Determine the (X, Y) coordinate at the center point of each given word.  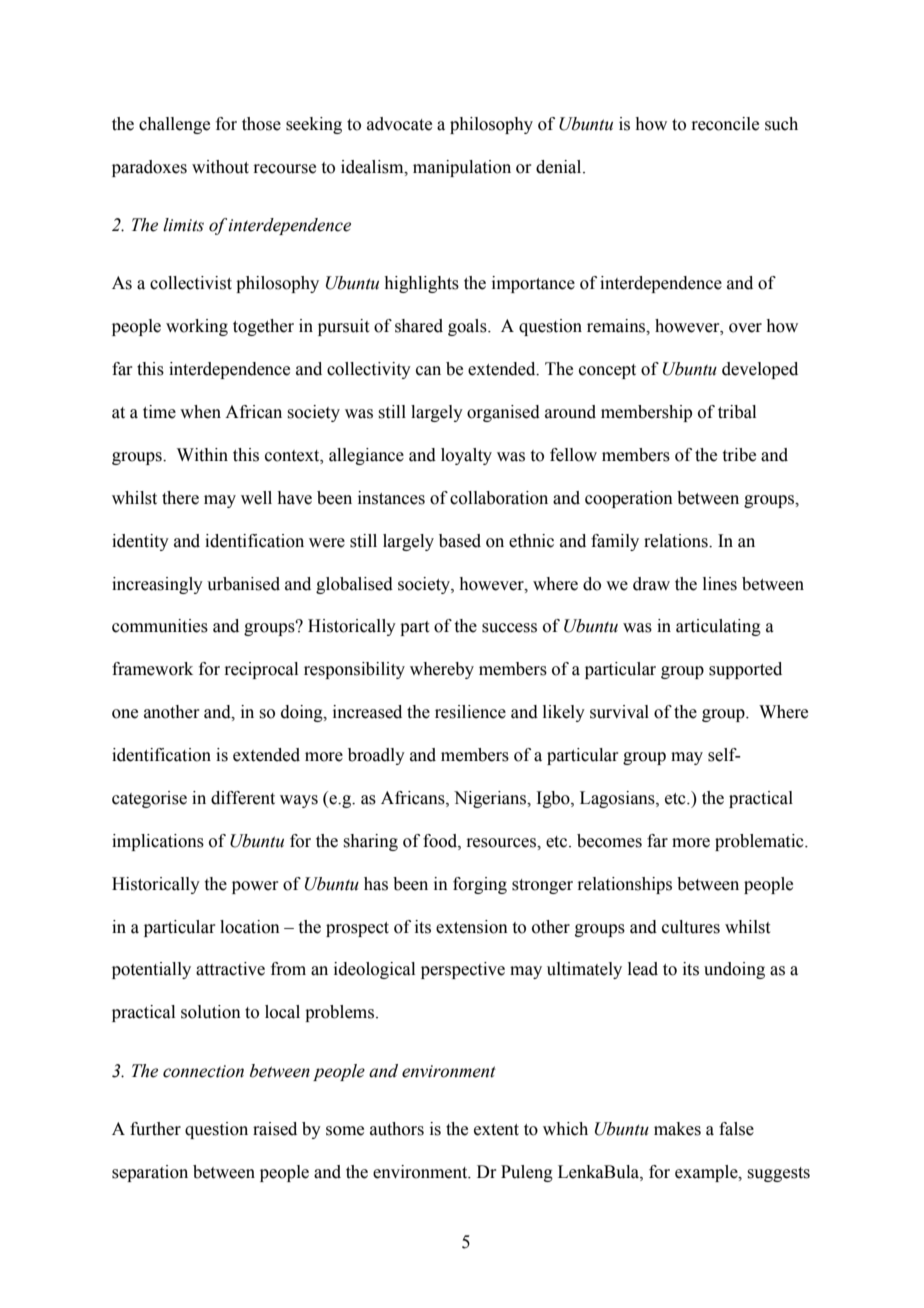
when (200, 412)
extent (496, 1130)
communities (160, 626)
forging (480, 885)
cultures (691, 927)
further (155, 1129)
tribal (737, 412)
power (255, 887)
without (220, 167)
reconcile (725, 124)
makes (677, 1129)
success (509, 628)
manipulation (462, 168)
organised (503, 413)
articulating (718, 627)
